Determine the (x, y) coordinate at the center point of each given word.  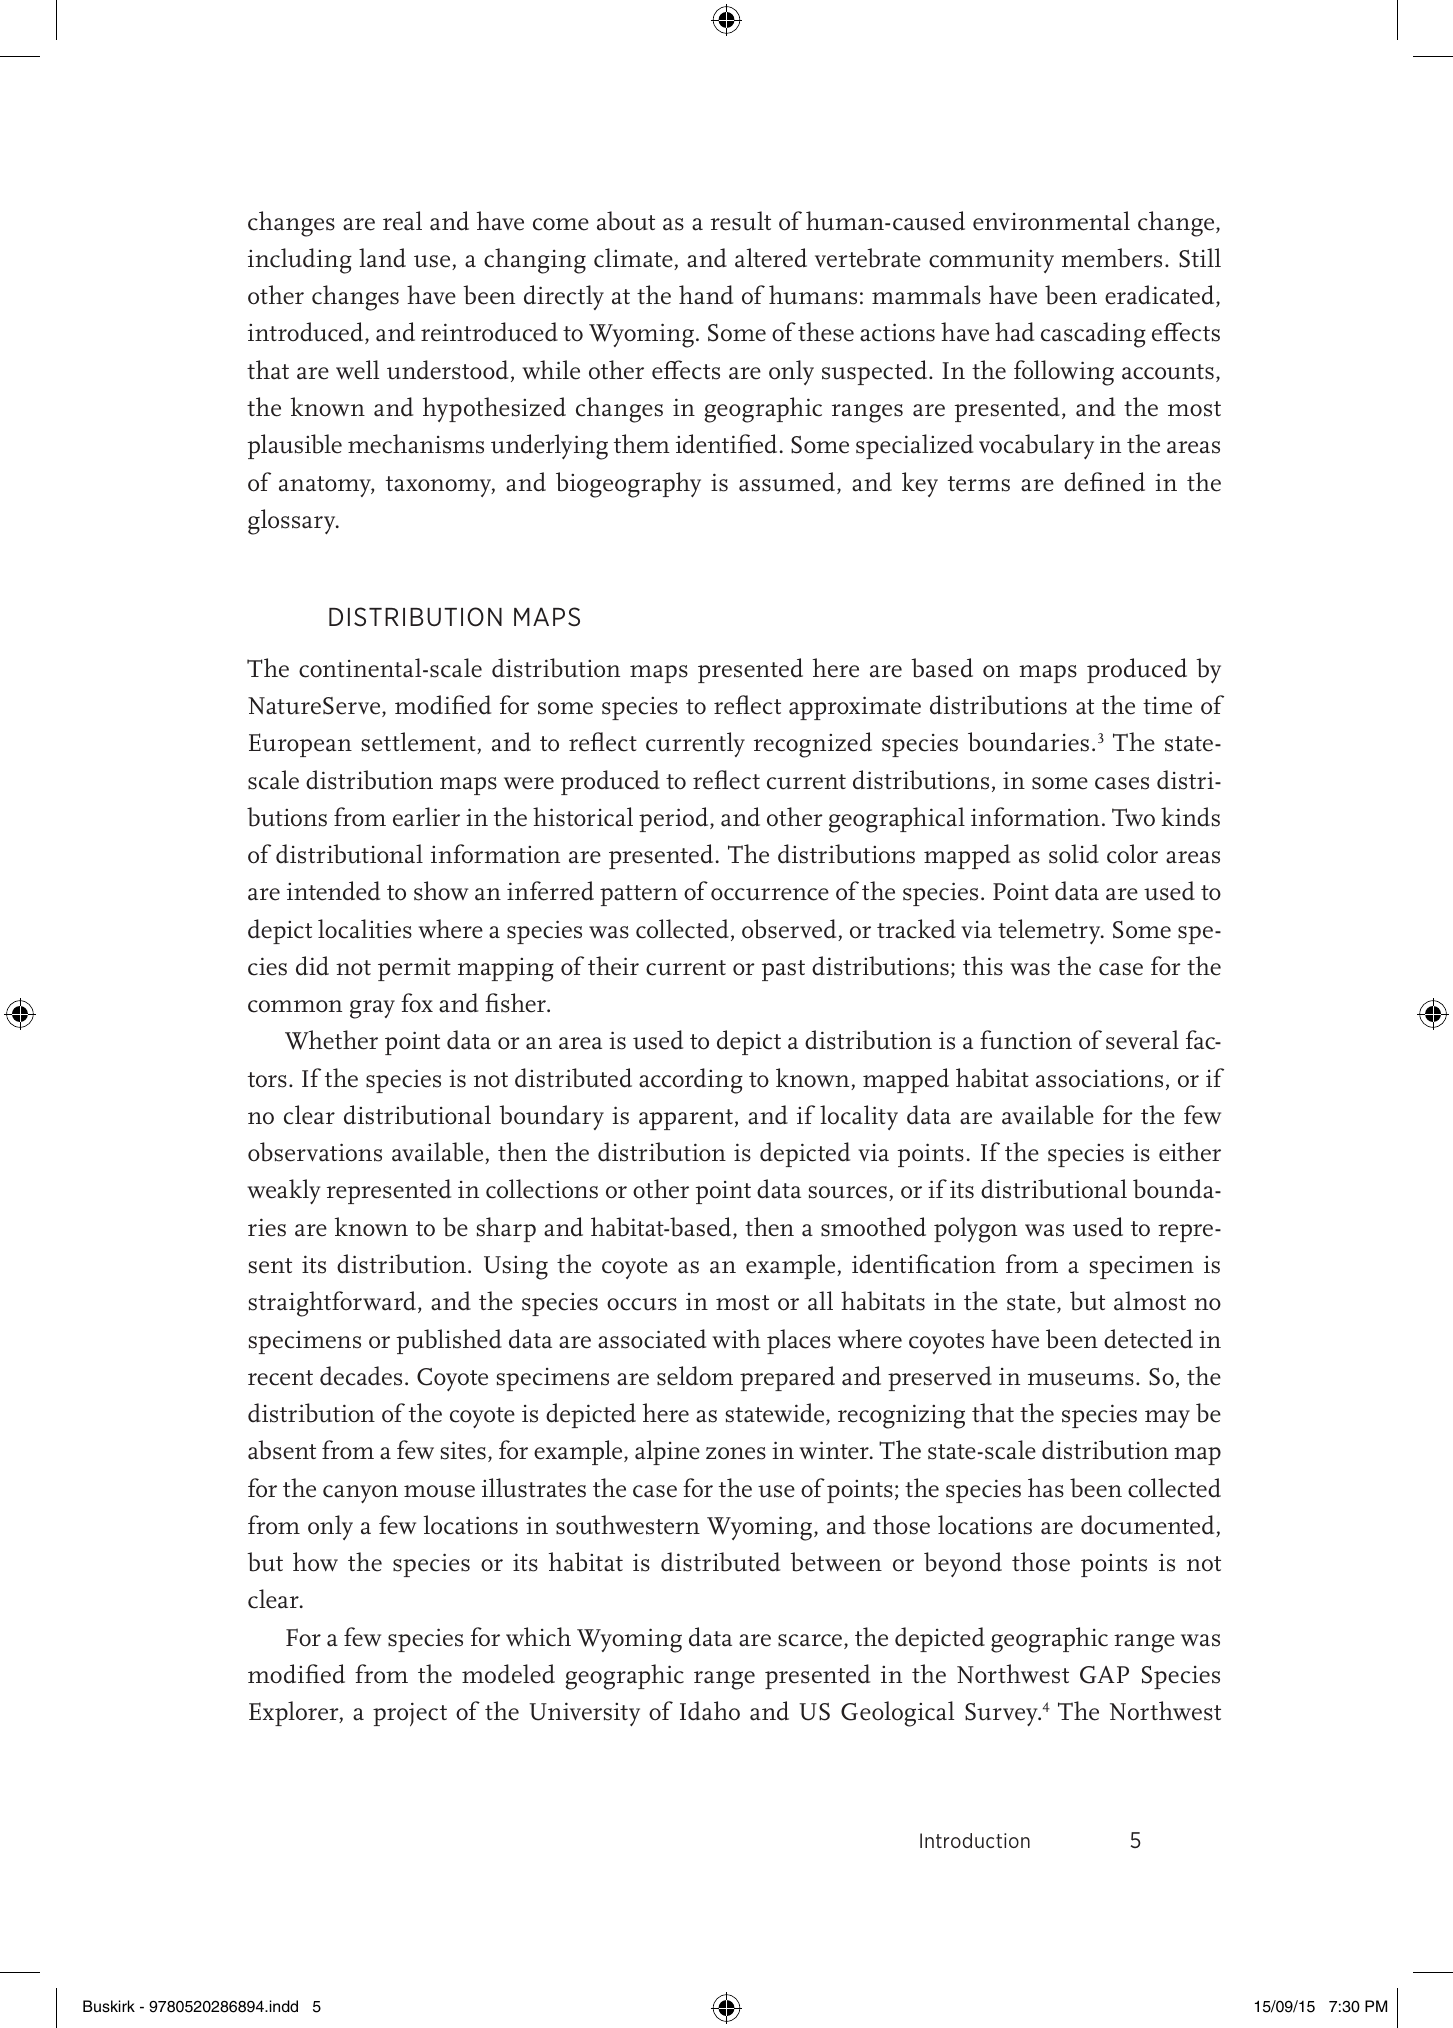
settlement (420, 743)
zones (736, 1453)
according (691, 1081)
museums (1081, 1379)
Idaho (710, 1711)
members (1112, 258)
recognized (813, 745)
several (1142, 1040)
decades (361, 1376)
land (382, 258)
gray (372, 1009)
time (1167, 706)
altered (771, 258)
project (410, 1714)
